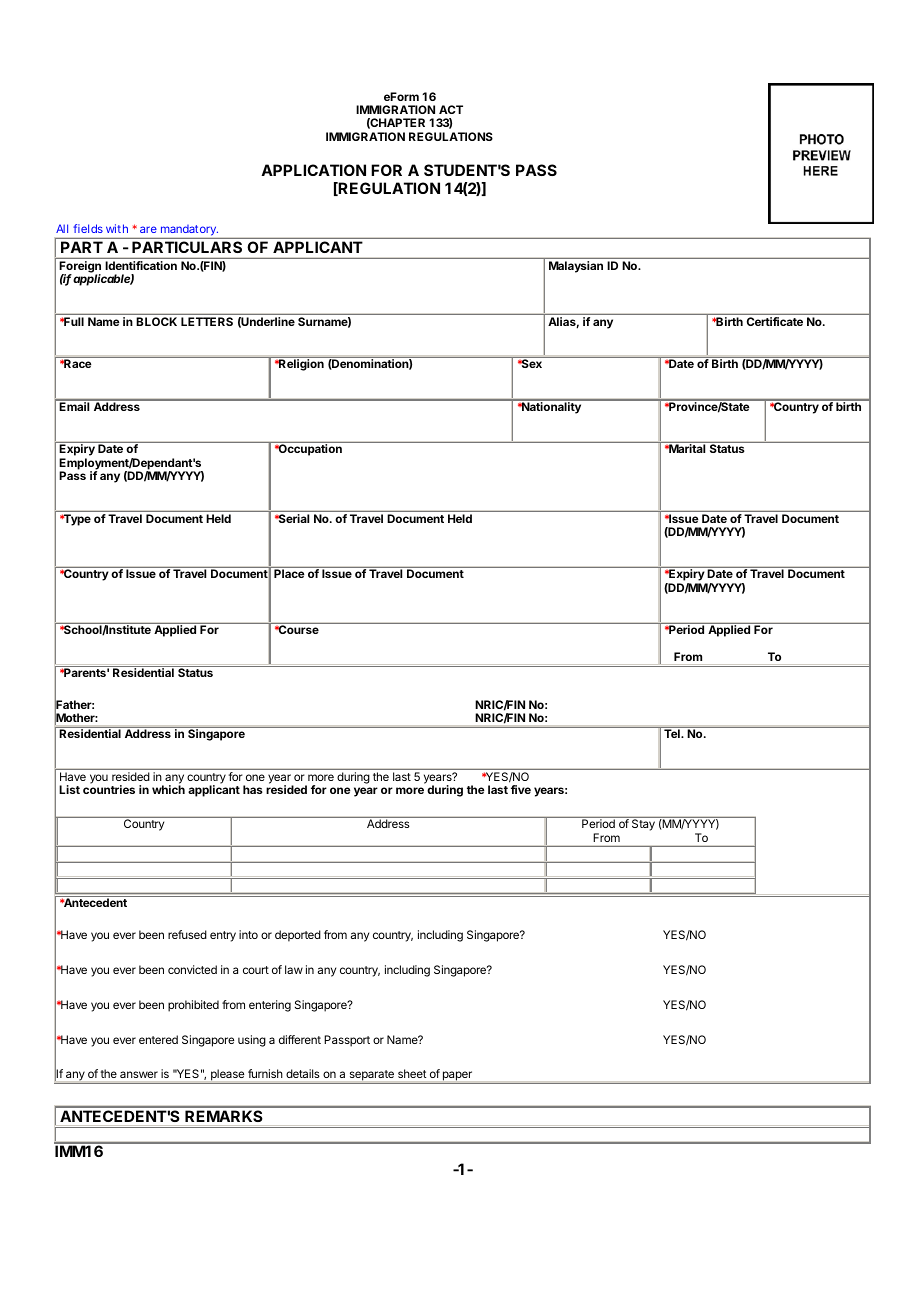 This page has width=924, height=1308. What do you see at coordinates (412, 1073) in the page?
I see `sheet` at bounding box center [412, 1073].
